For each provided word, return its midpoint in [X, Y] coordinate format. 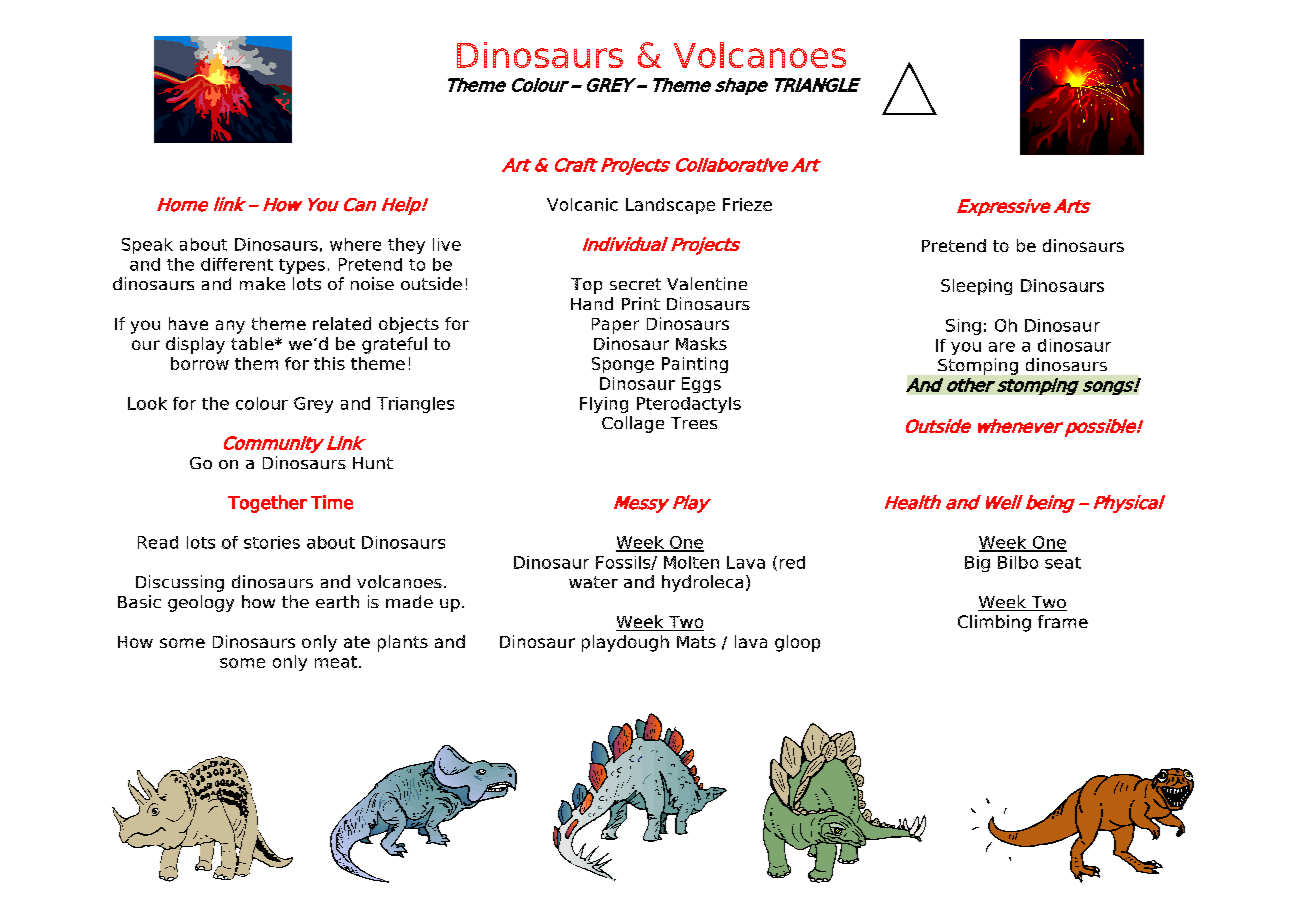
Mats [696, 642]
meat [337, 662]
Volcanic [582, 204]
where [355, 244]
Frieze [747, 204]
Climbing [994, 623]
